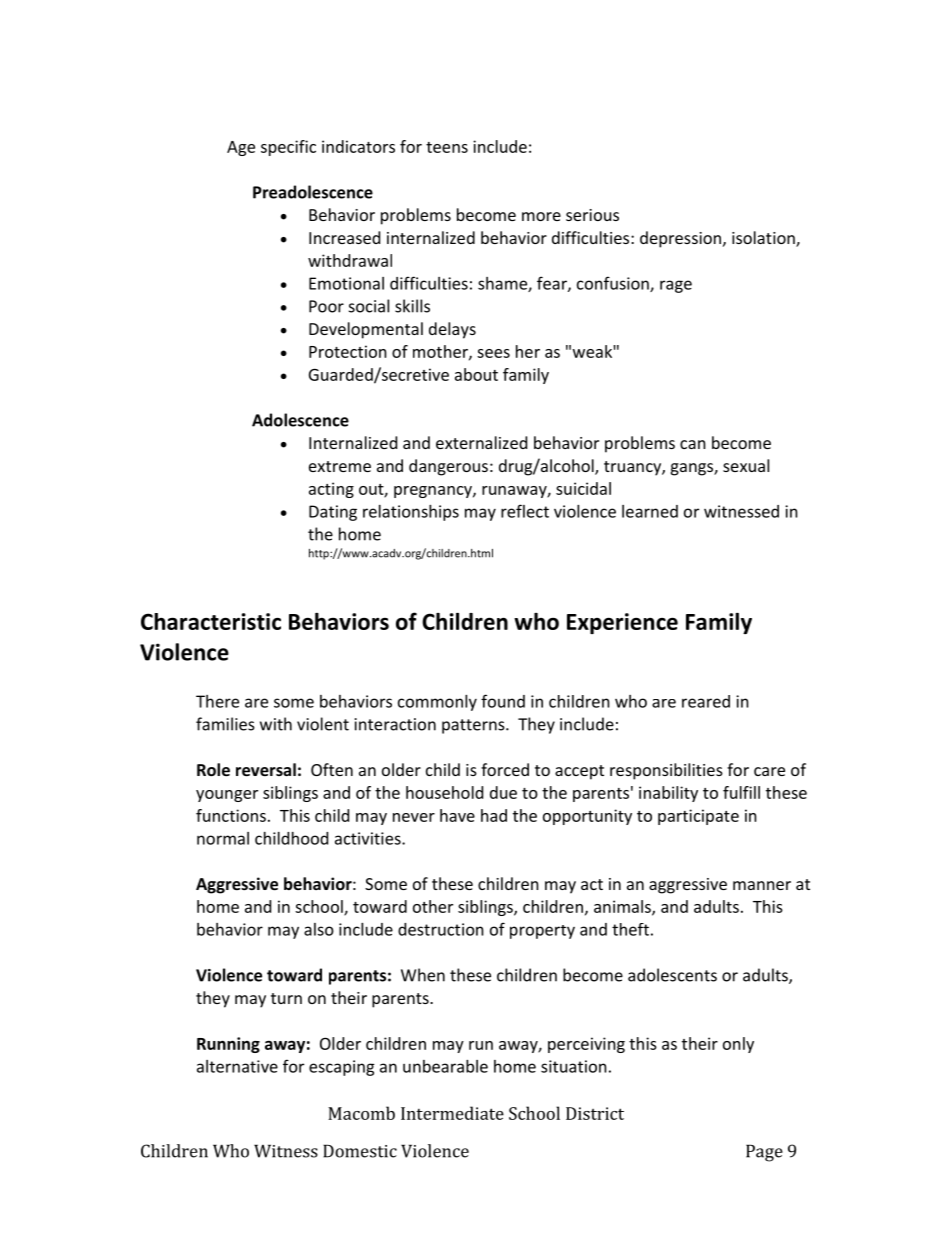  I want to click on alternative, so click(237, 1066).
